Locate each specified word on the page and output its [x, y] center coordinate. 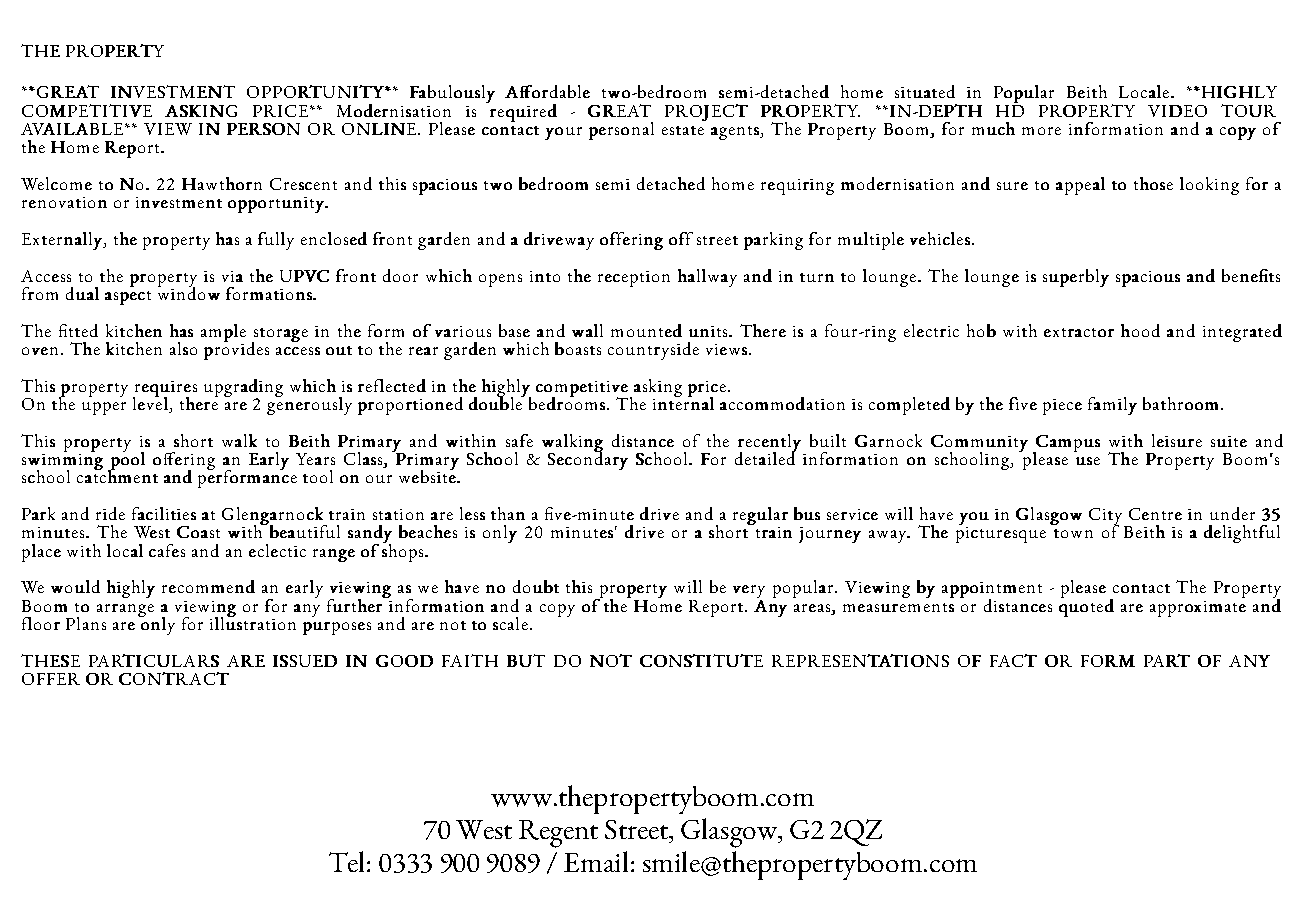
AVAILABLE [73, 129]
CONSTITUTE [701, 660]
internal [683, 402]
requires [165, 390]
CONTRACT [174, 678]
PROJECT [706, 112]
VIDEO [1177, 111]
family [1112, 406]
